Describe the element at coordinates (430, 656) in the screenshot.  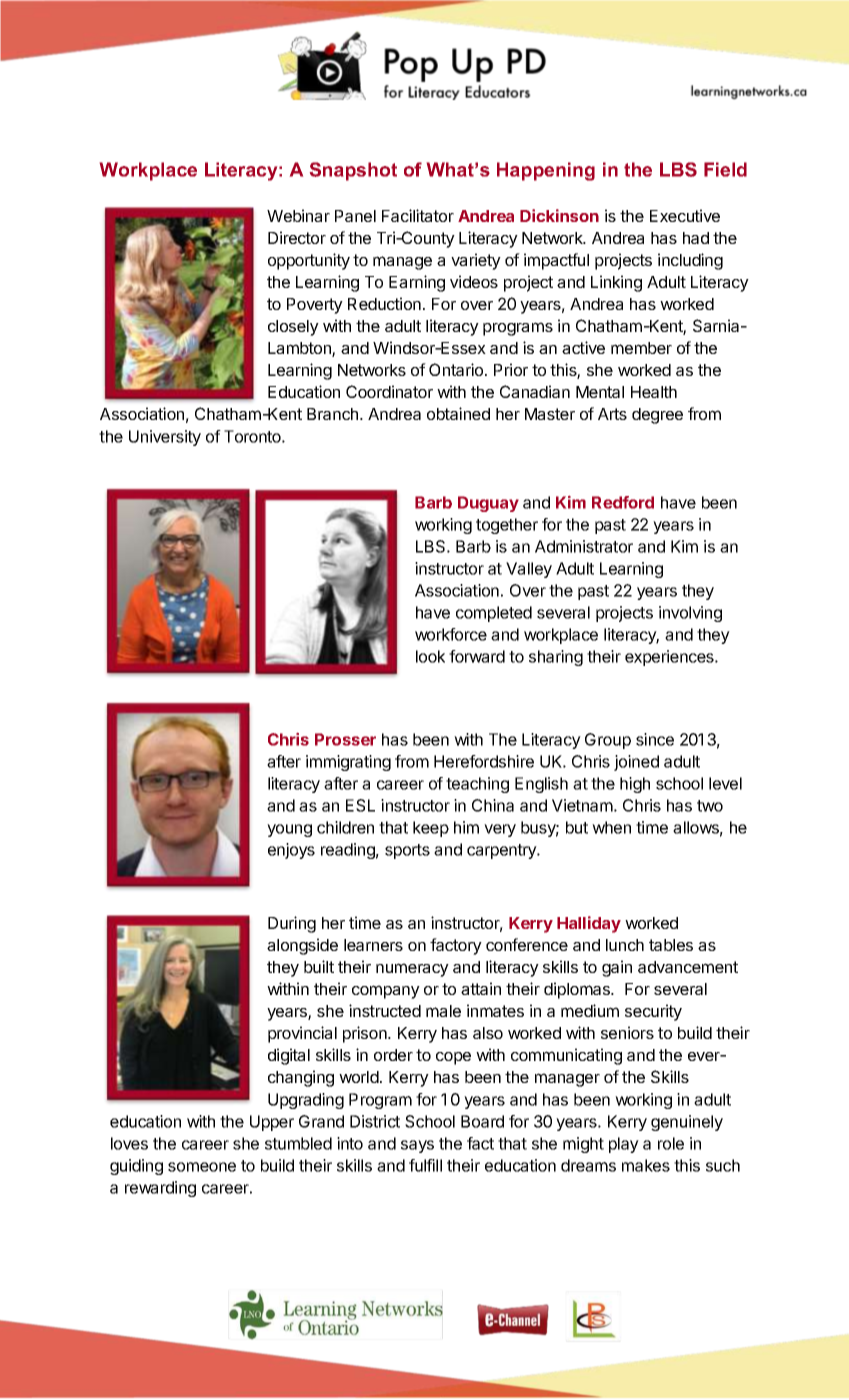
I see `look` at that location.
